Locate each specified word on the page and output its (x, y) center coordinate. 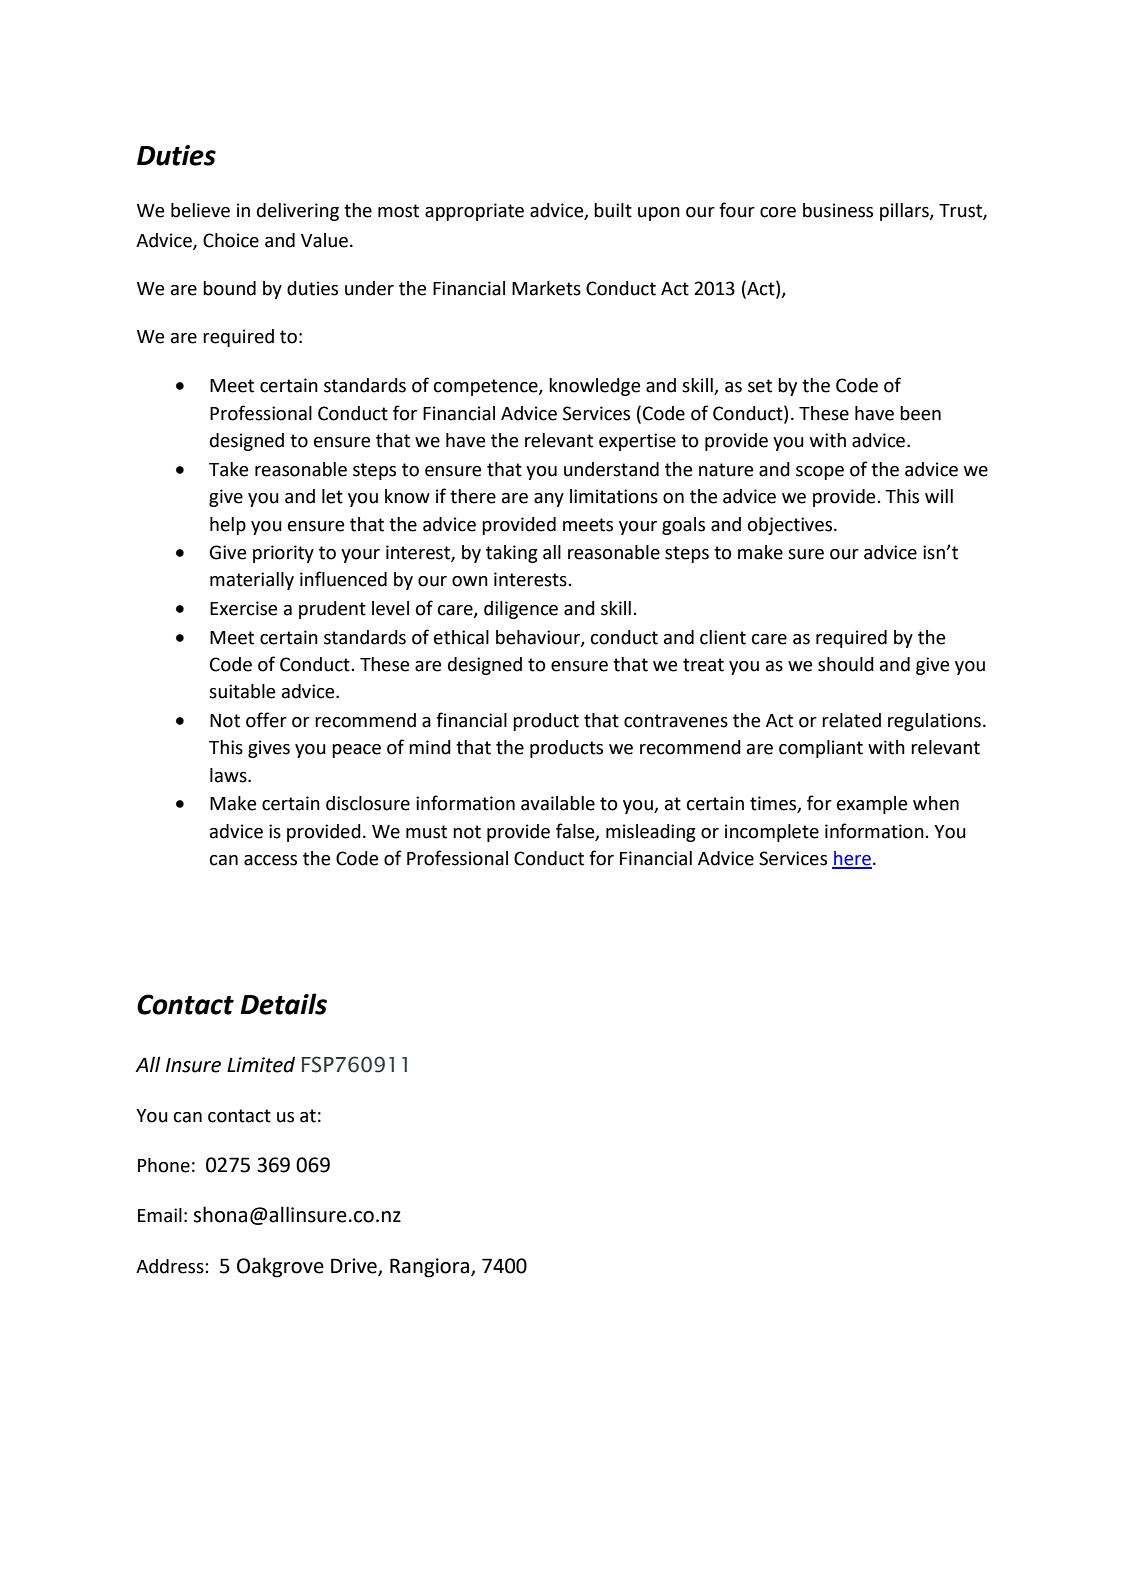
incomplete (772, 833)
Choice (231, 240)
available (558, 803)
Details (284, 1004)
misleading (651, 833)
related (851, 720)
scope (820, 473)
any (549, 500)
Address (171, 1266)
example (872, 805)
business (838, 210)
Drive (355, 1267)
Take (228, 469)
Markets (546, 288)
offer (266, 720)
